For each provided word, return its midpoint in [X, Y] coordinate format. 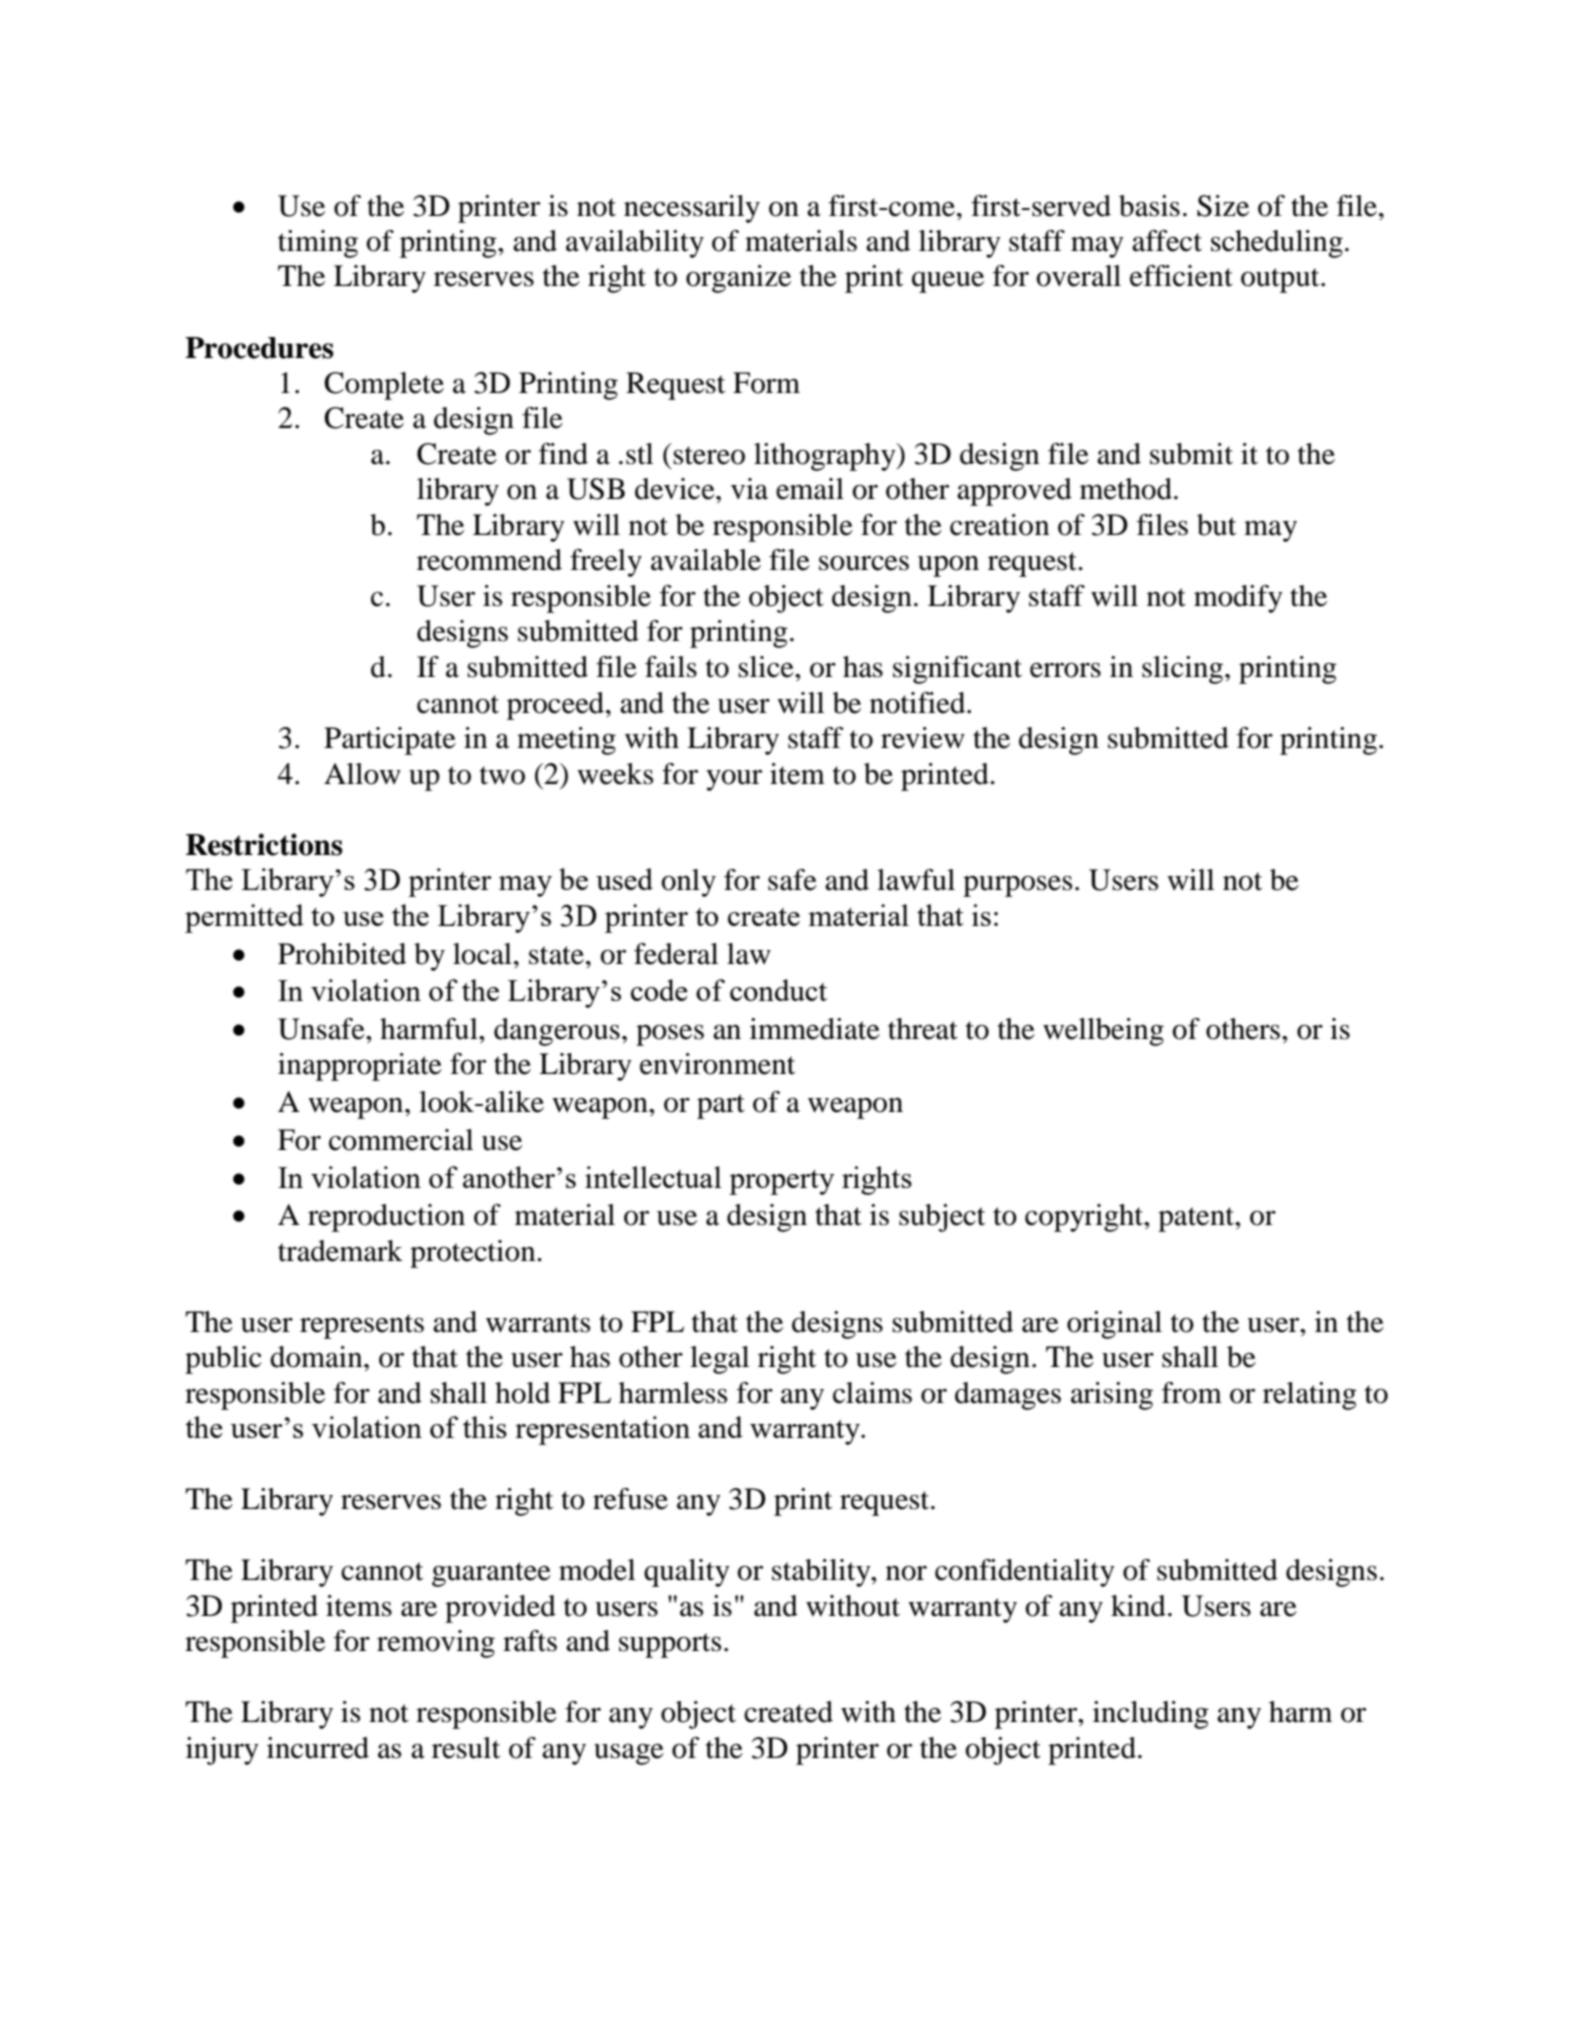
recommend [489, 560]
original [1114, 1325]
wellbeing [1103, 1032]
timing [318, 244]
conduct [778, 990]
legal [719, 1360]
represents [362, 1326]
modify [1238, 599]
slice [767, 667]
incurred [318, 1748]
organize [738, 279]
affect [1167, 241]
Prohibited [342, 954]
